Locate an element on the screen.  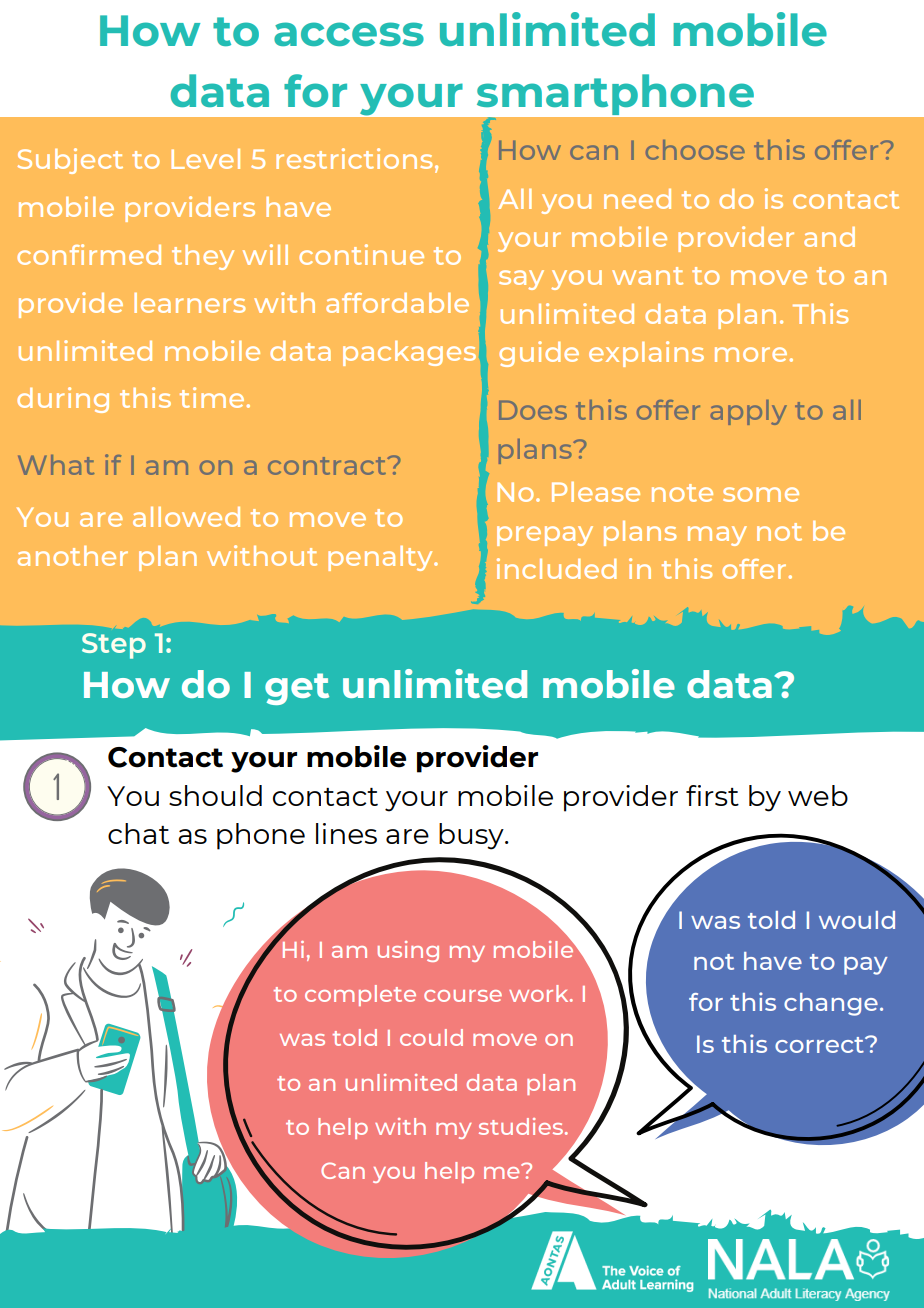
may is located at coordinates (717, 536).
